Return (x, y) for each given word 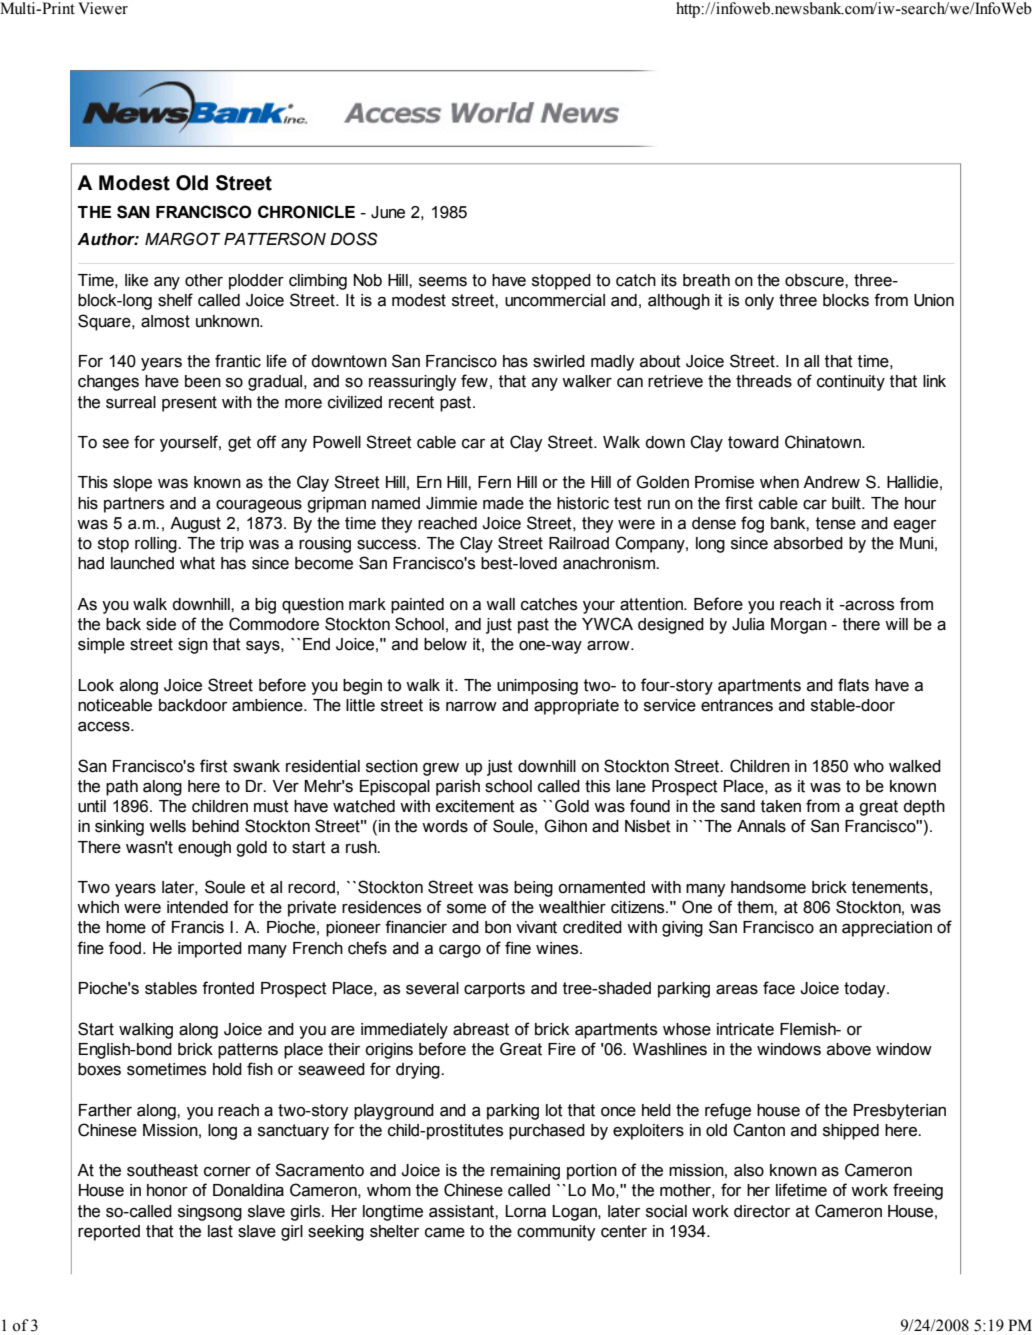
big (265, 606)
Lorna (525, 1211)
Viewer (103, 8)
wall (500, 604)
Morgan (799, 626)
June (388, 212)
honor (167, 1190)
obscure (815, 280)
